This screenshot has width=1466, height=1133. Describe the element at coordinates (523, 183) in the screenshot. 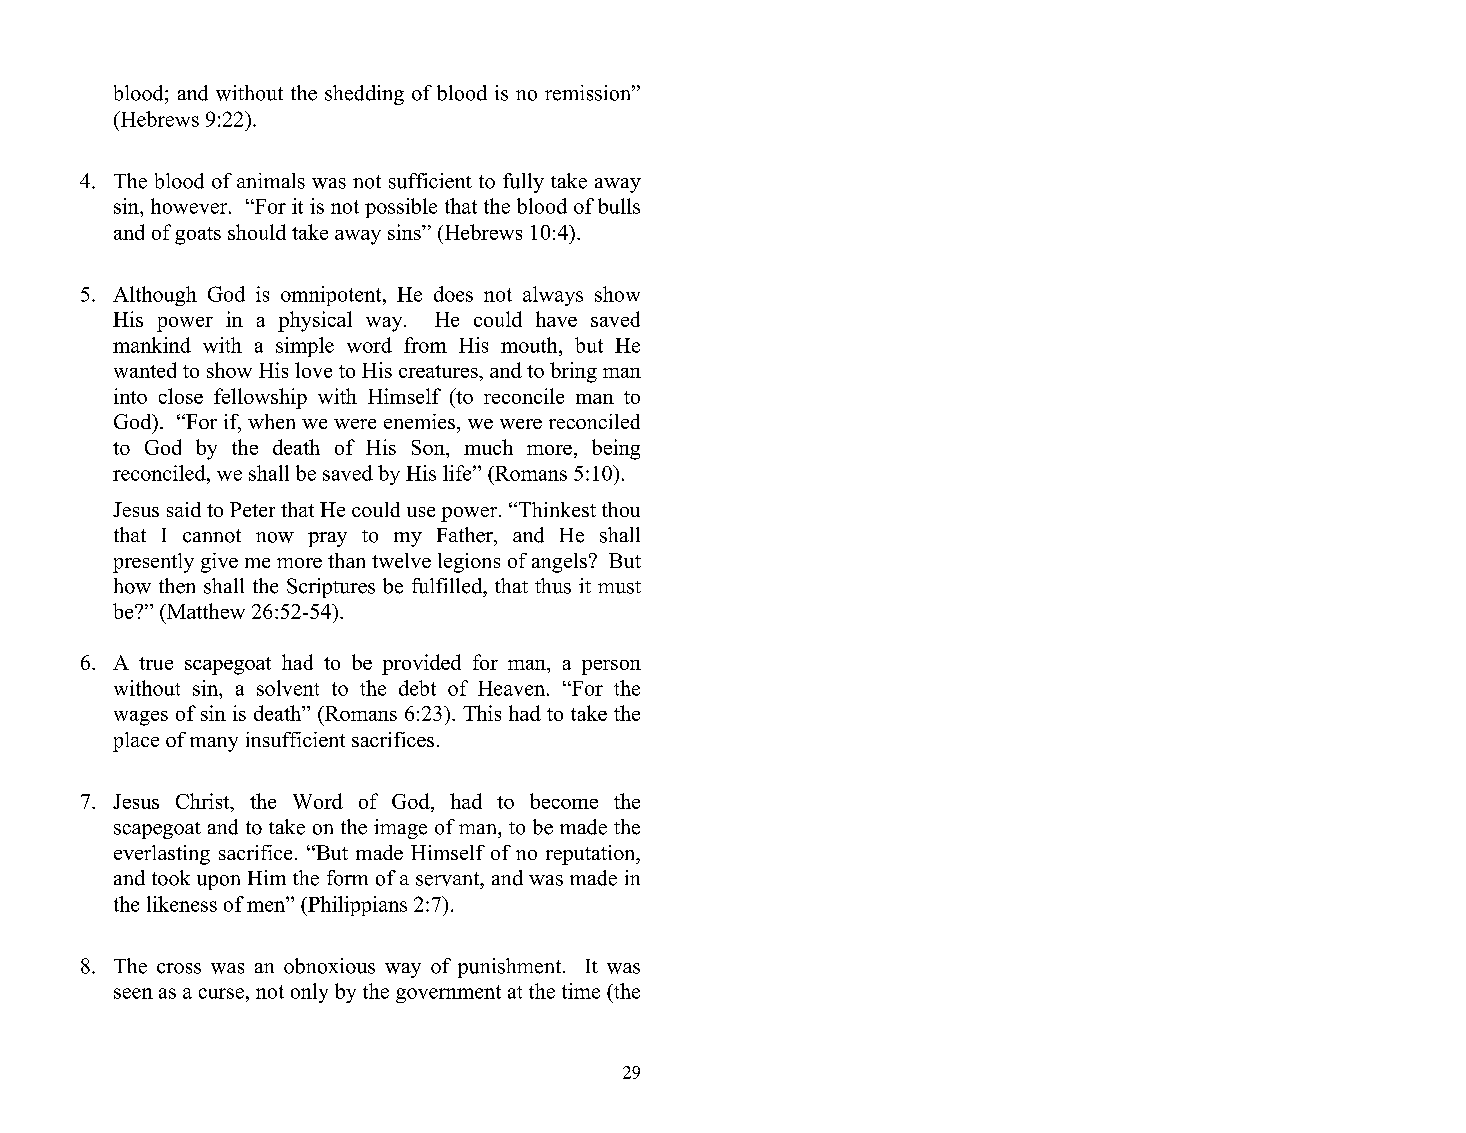

I see `fully` at that location.
